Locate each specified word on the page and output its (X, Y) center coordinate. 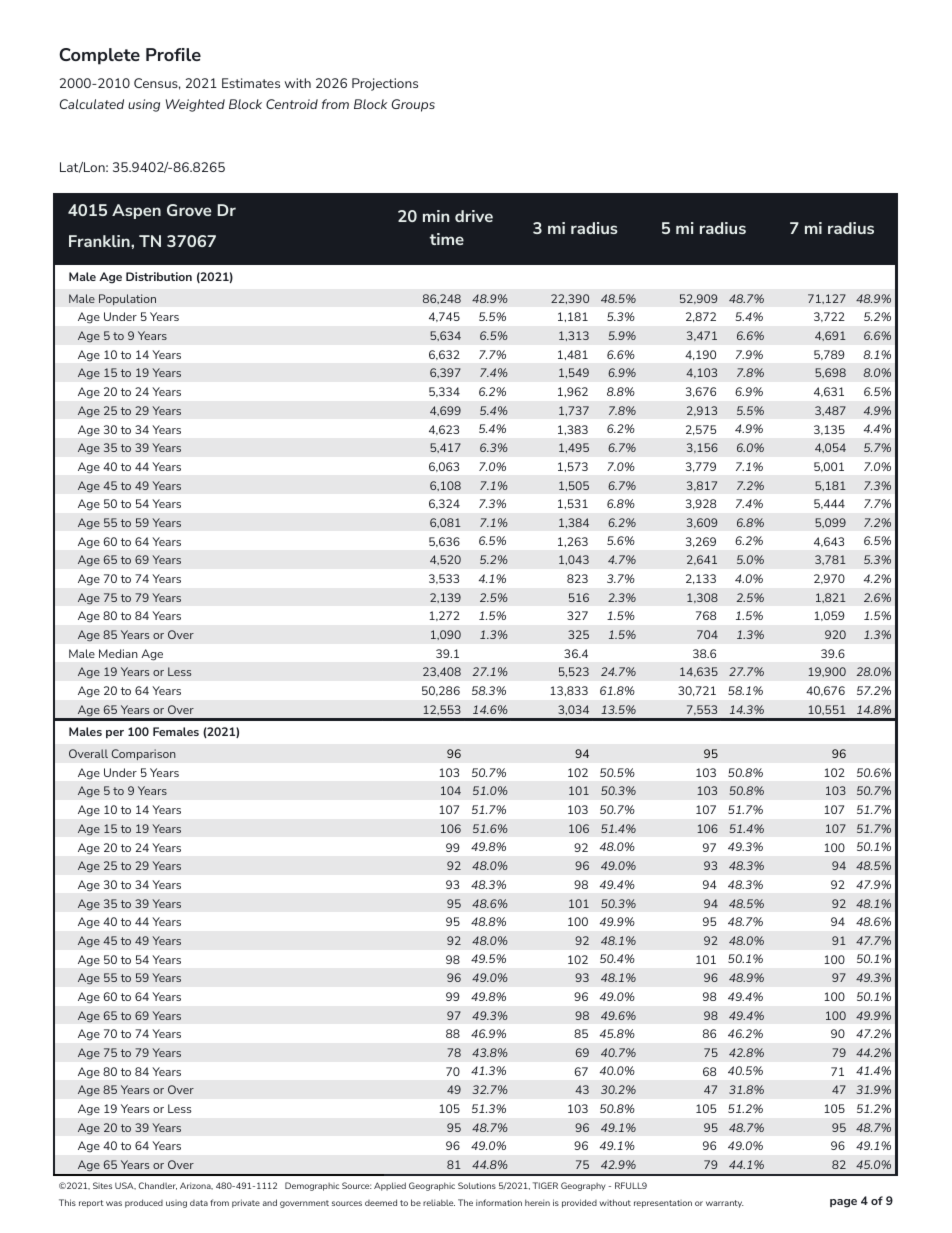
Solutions (477, 1185)
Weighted (195, 105)
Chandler (158, 1186)
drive (474, 216)
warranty (725, 1204)
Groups (413, 105)
